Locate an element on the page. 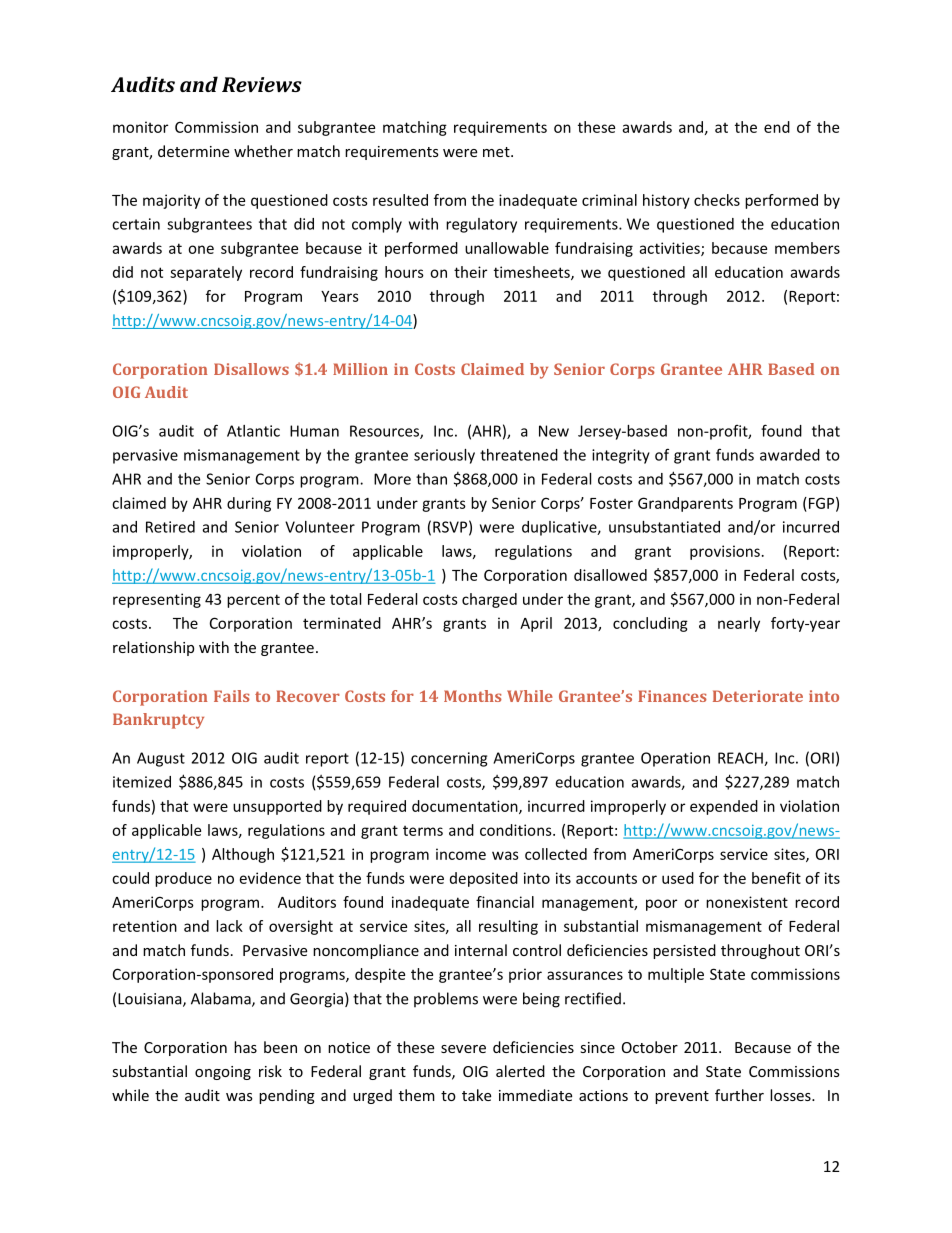  Although is located at coordinates (243, 855).
